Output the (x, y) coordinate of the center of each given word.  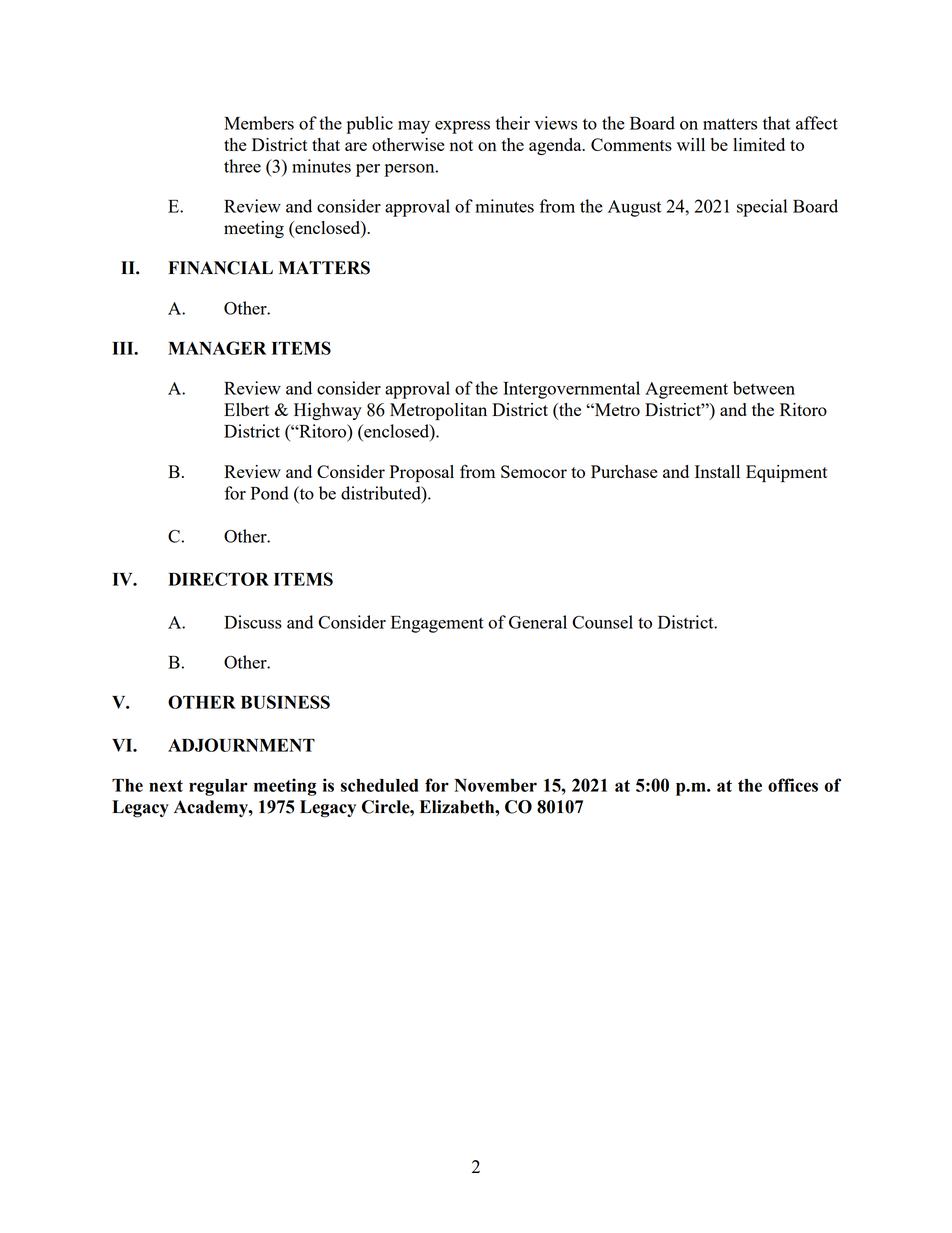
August (634, 208)
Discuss (253, 622)
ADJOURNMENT (241, 745)
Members (259, 123)
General (538, 622)
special (762, 208)
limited (759, 144)
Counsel (602, 622)
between (764, 388)
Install (717, 471)
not (461, 145)
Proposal (422, 474)
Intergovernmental (571, 390)
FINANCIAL (220, 268)
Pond (270, 493)
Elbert (247, 409)
